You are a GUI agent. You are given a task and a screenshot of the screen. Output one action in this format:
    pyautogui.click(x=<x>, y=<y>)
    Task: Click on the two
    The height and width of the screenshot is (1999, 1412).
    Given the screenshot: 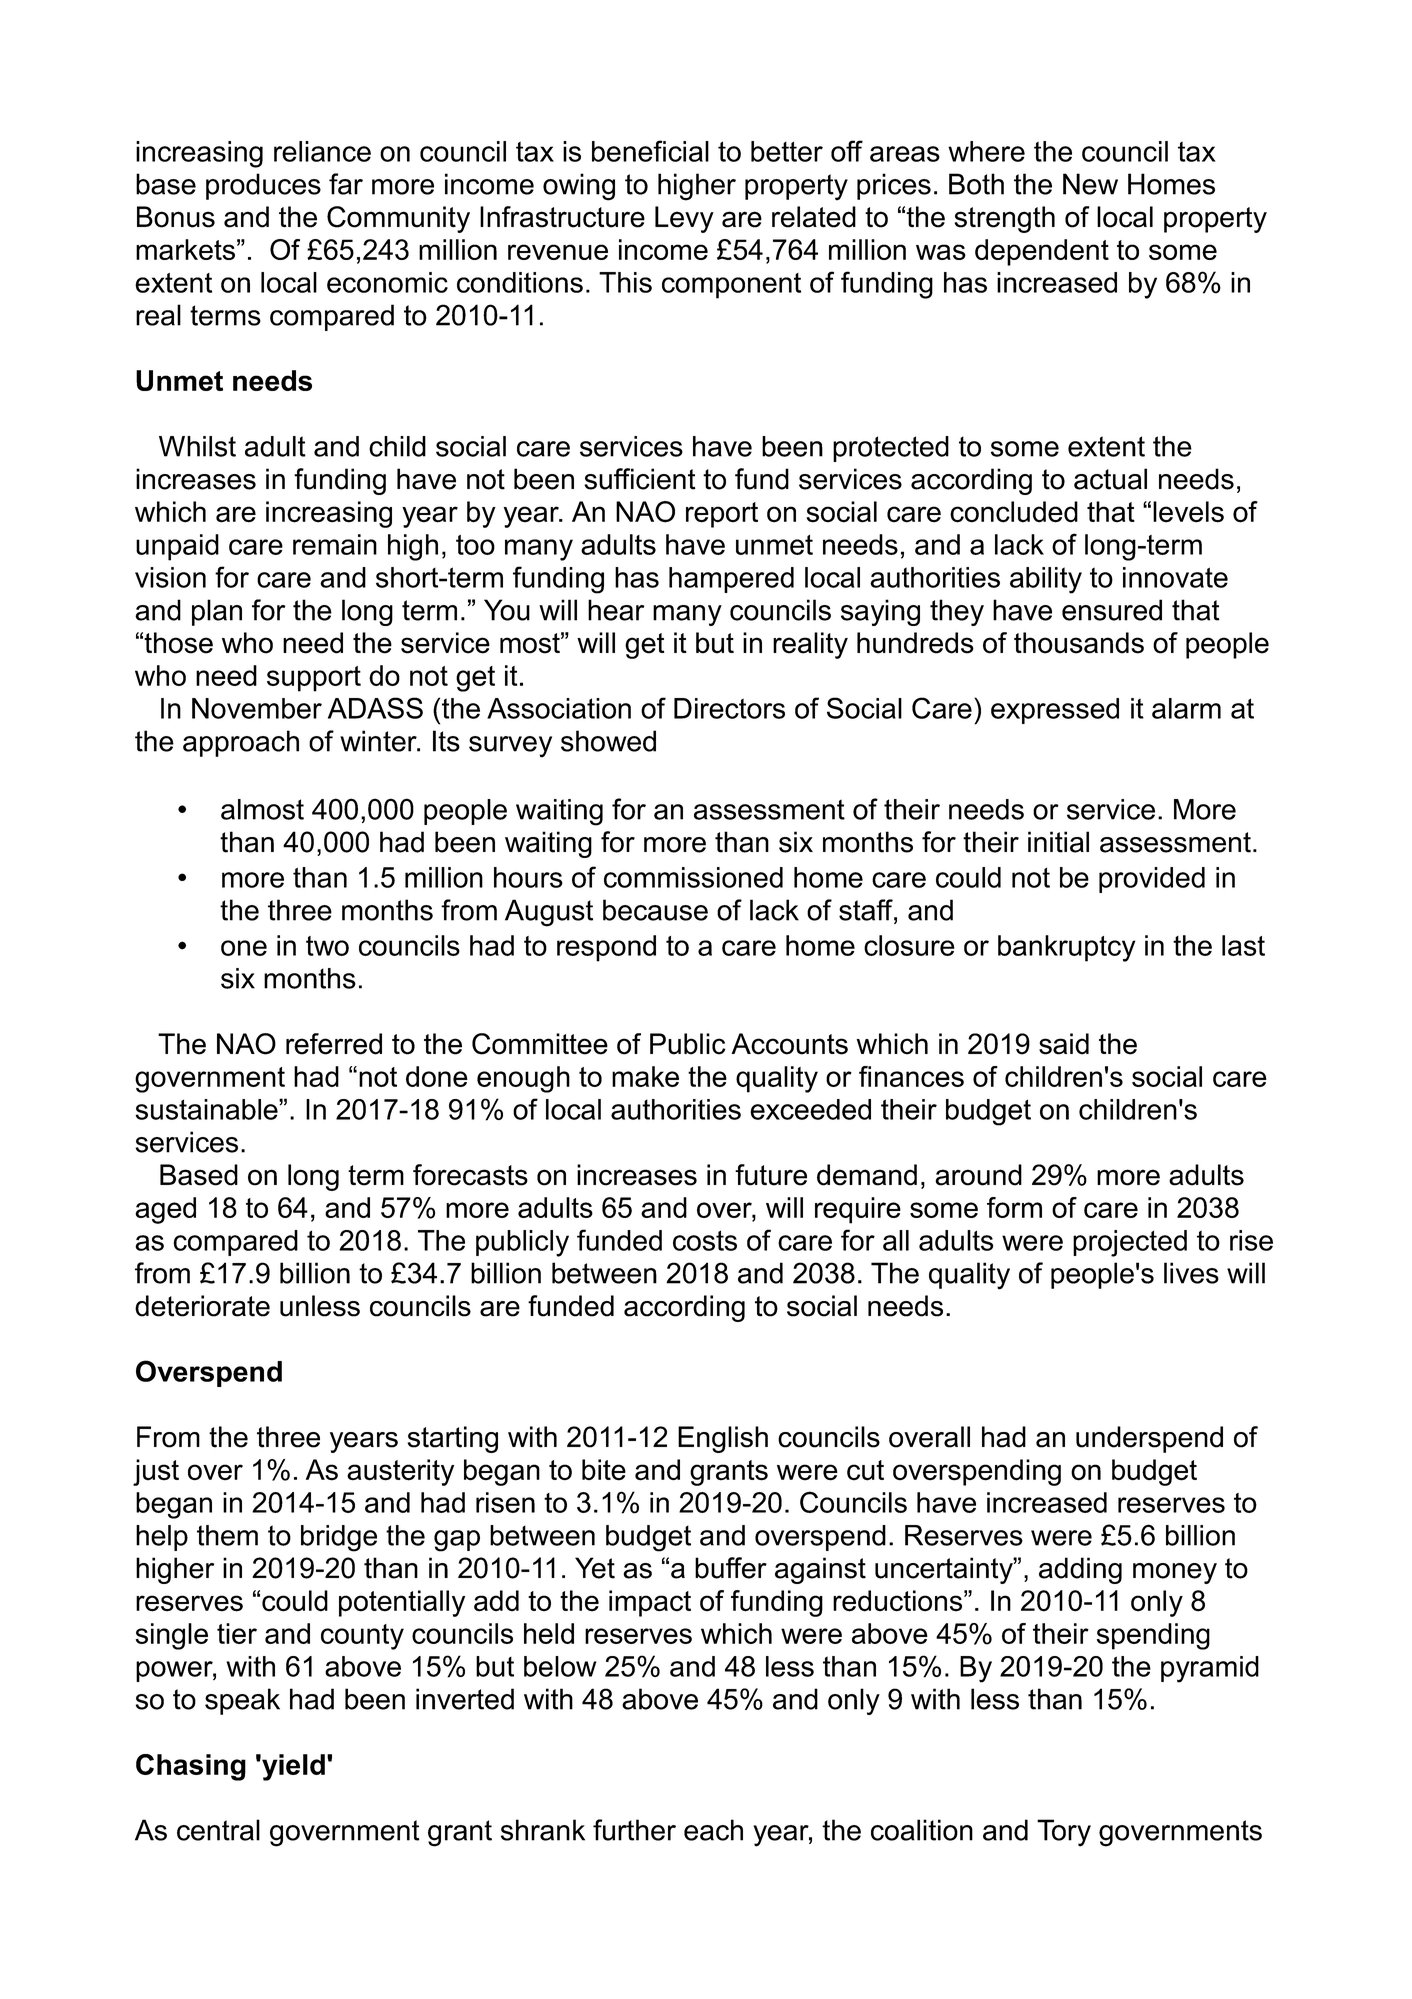 What is the action you would take?
    pyautogui.click(x=327, y=946)
